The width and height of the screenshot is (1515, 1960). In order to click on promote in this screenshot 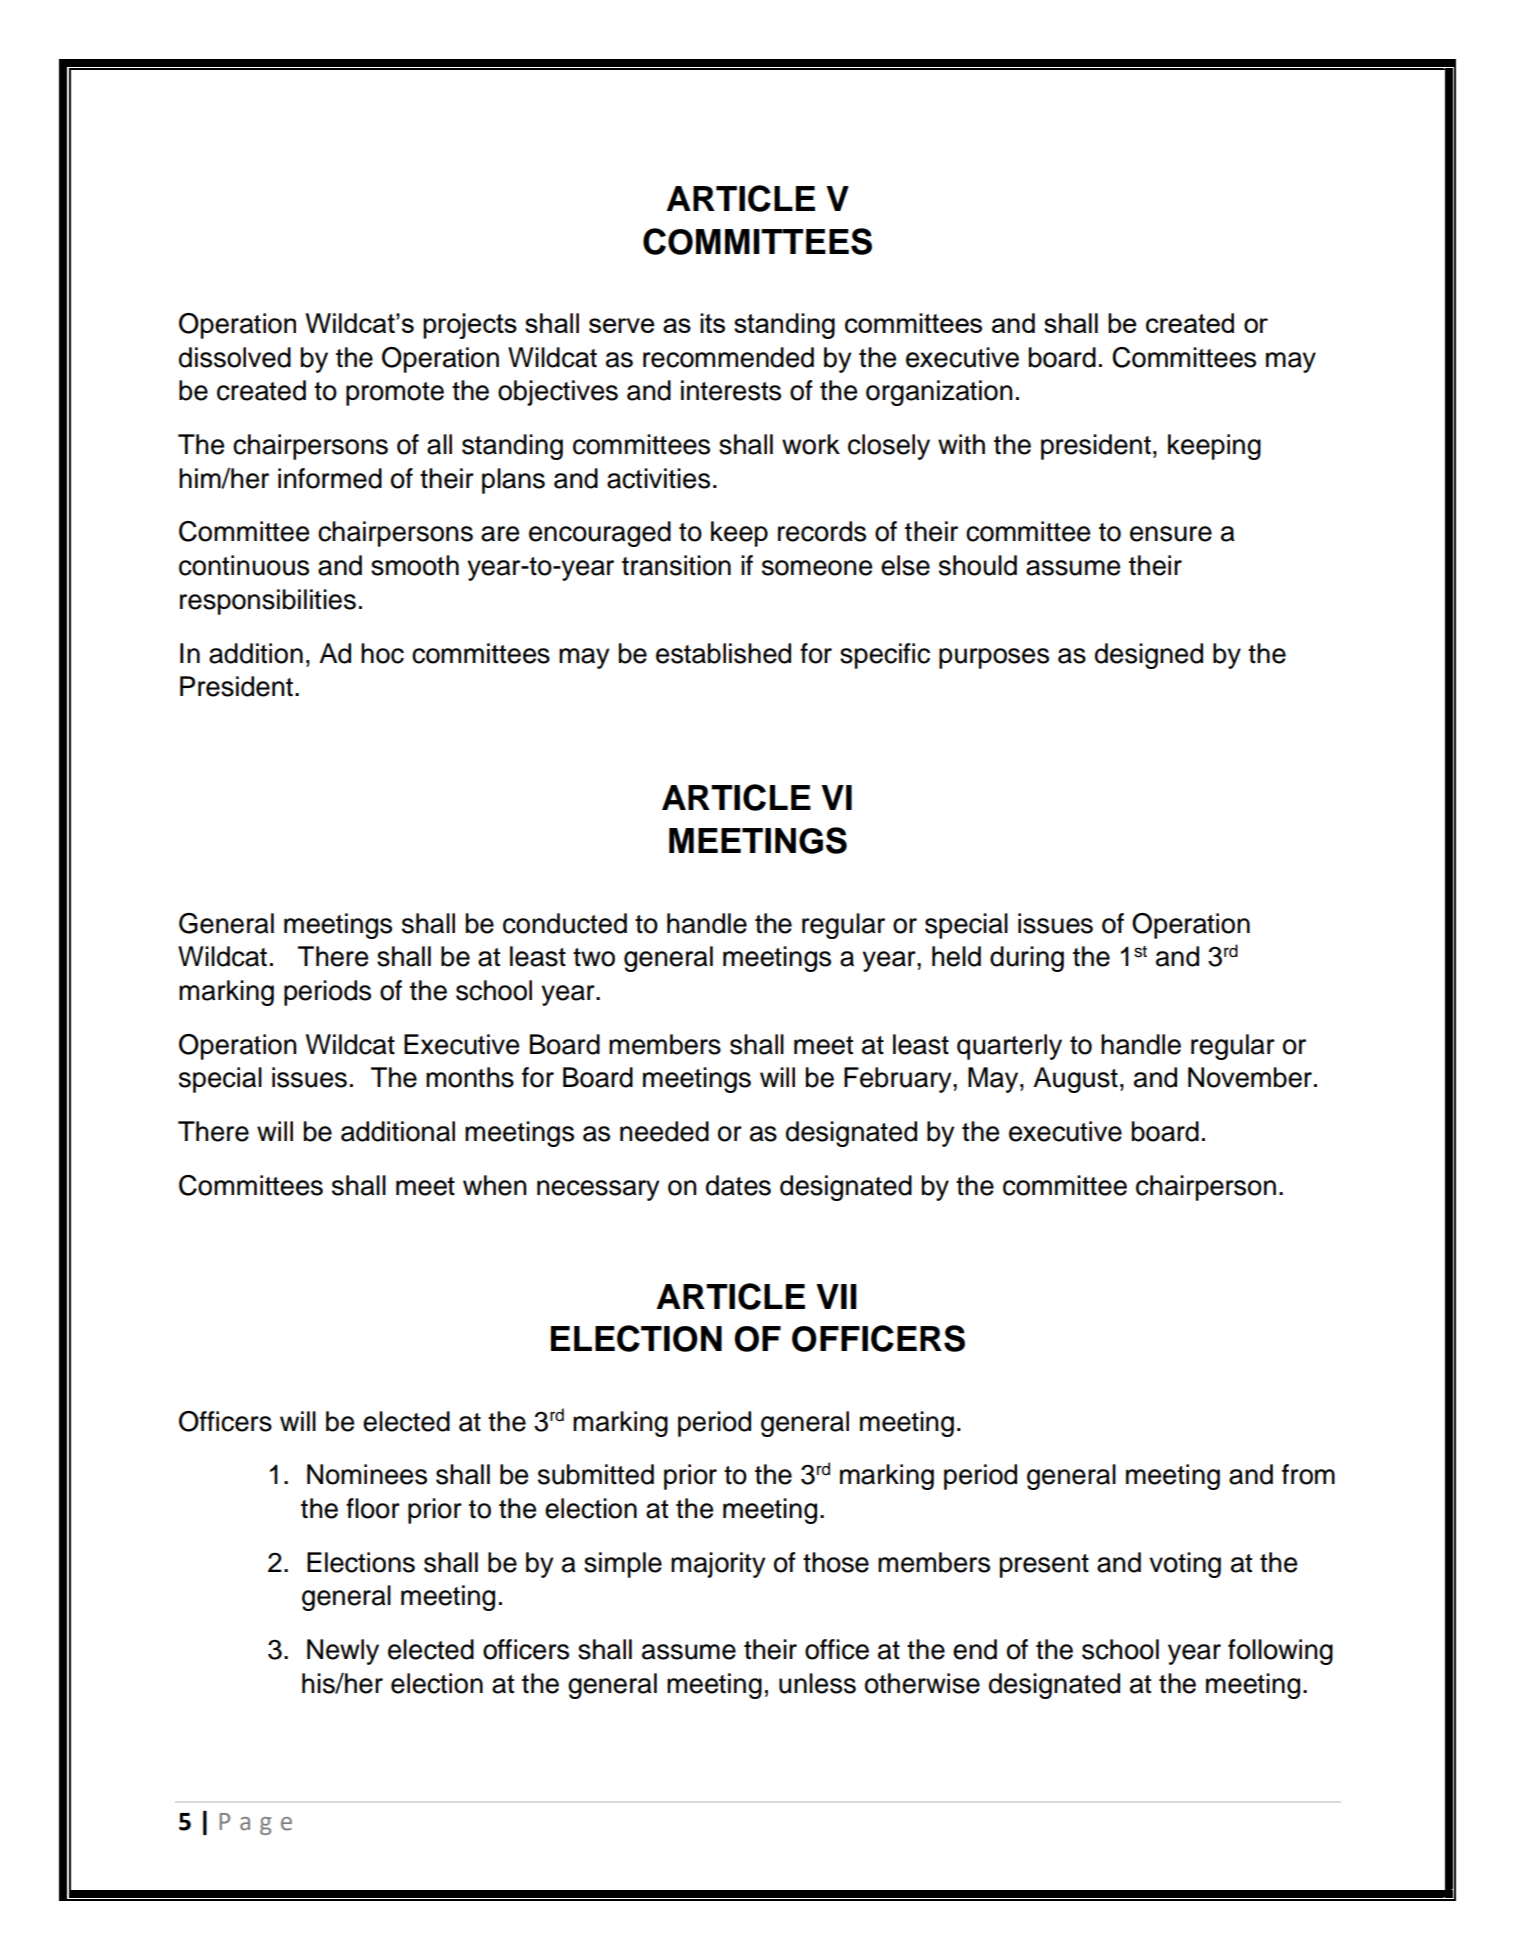, I will do `click(395, 394)`.
